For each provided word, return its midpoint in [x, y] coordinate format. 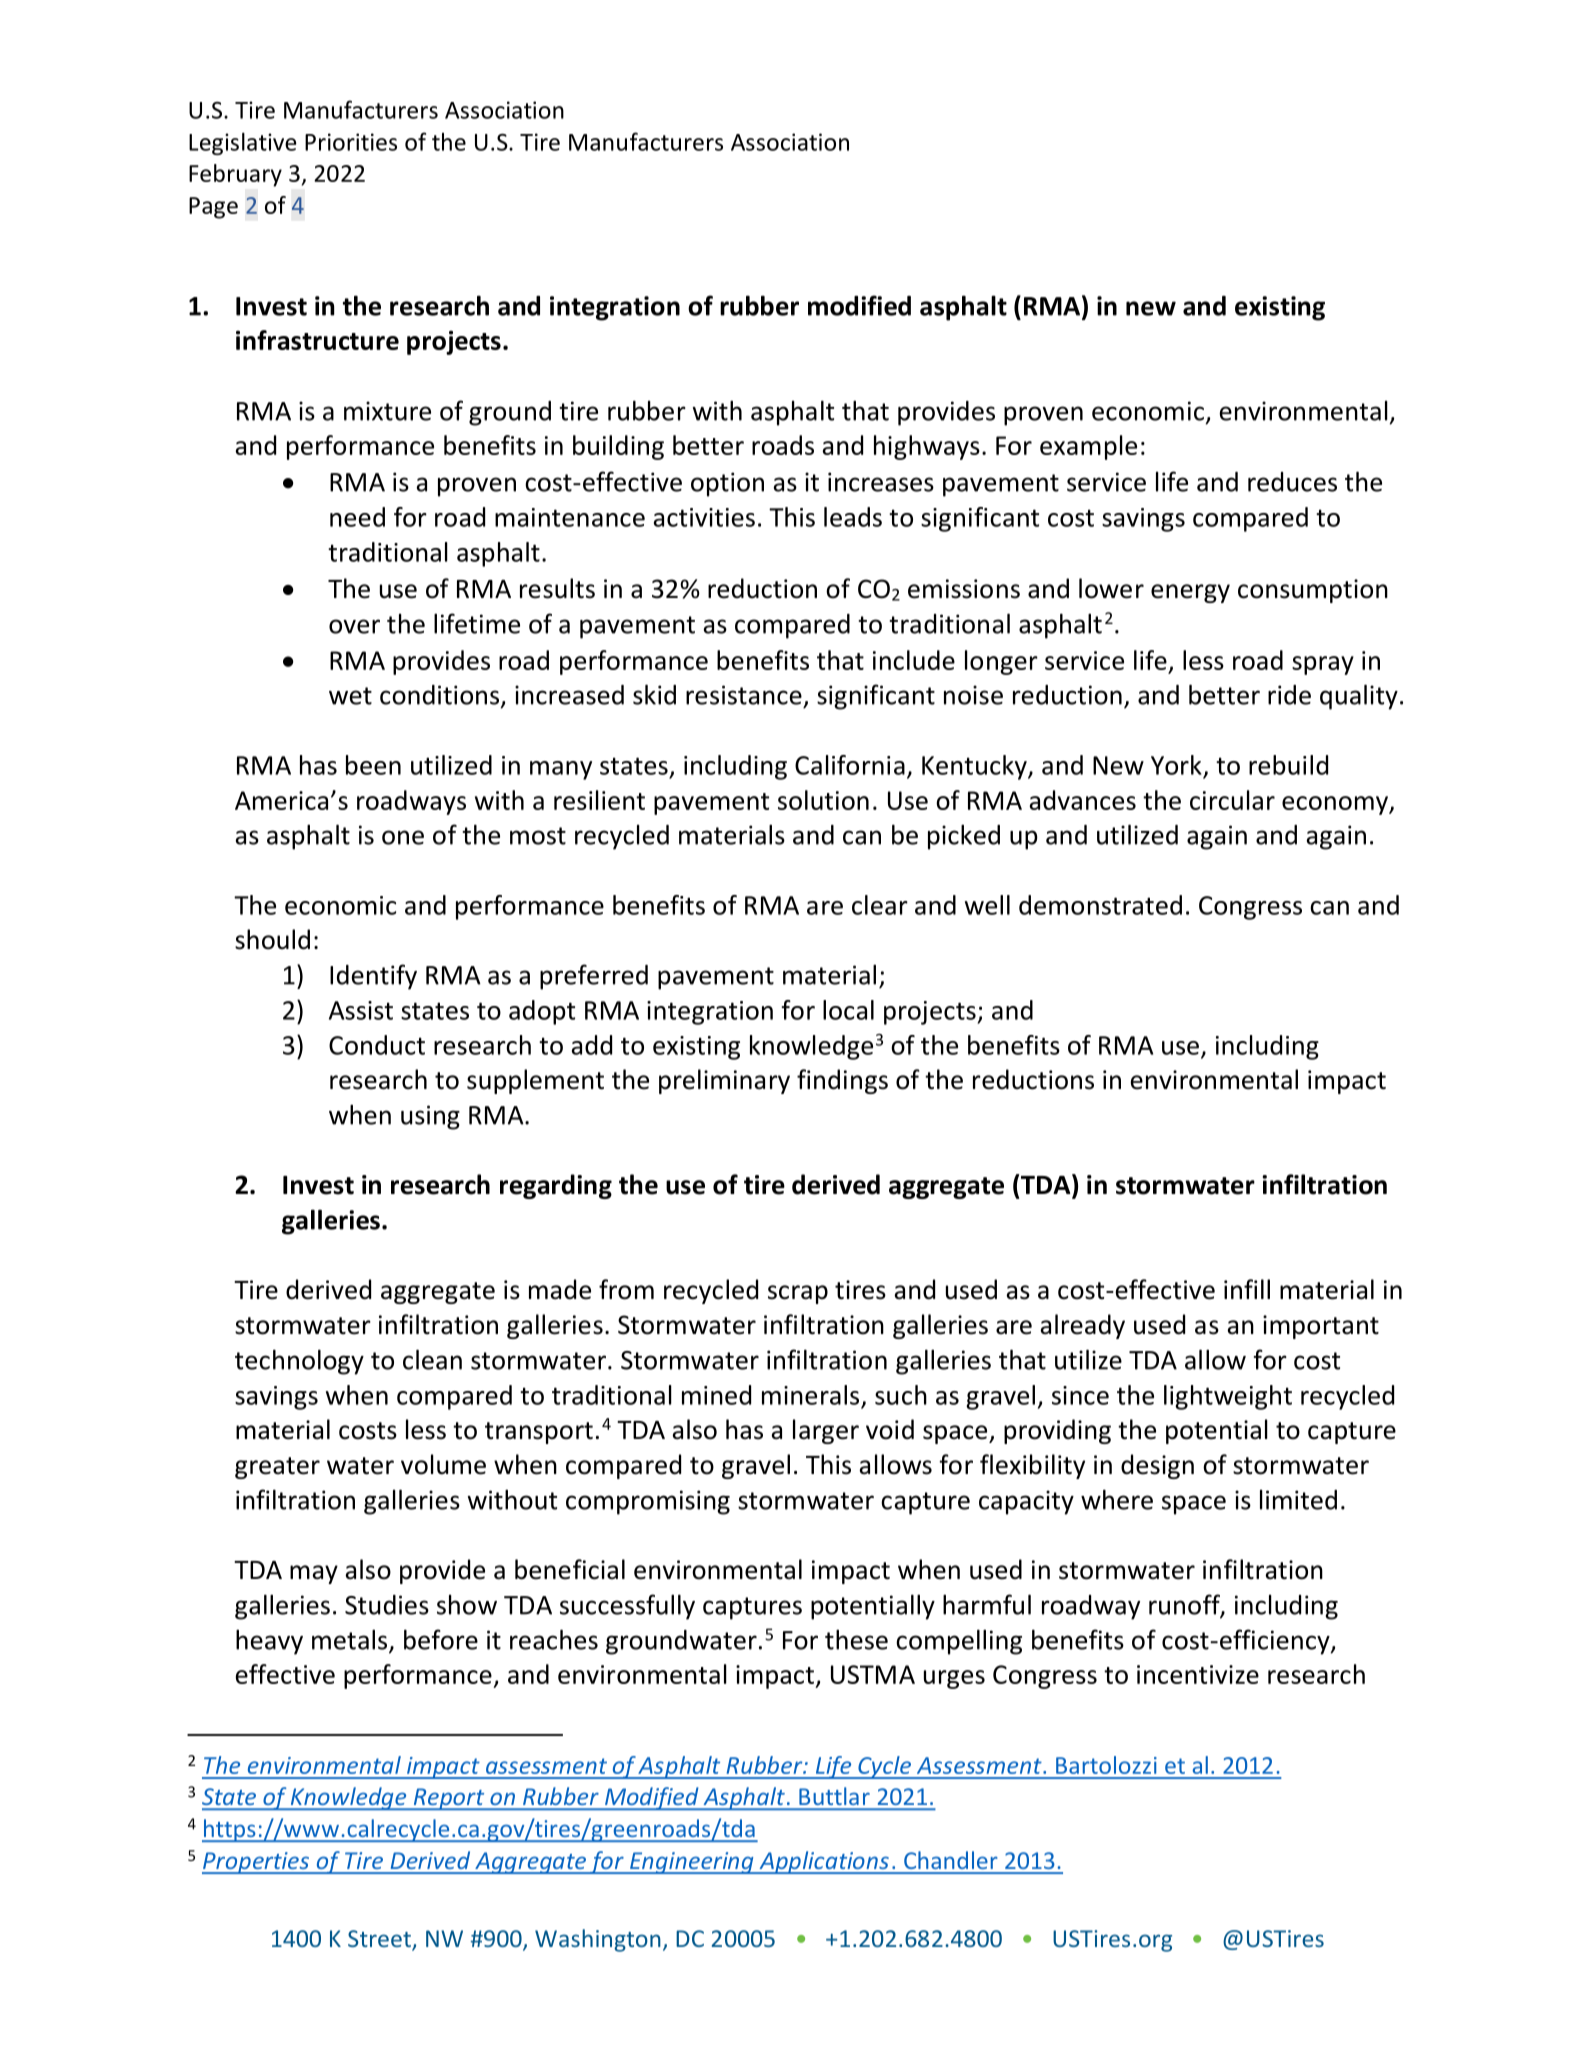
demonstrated [1100, 905]
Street [380, 1940]
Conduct [377, 1045]
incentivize [1198, 1674]
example [1088, 447]
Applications [824, 1862]
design [1157, 1466]
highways [927, 447]
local [848, 1010]
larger [826, 1431]
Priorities [351, 142]
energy [1190, 593]
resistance [744, 695]
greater [277, 1468]
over [354, 626]
